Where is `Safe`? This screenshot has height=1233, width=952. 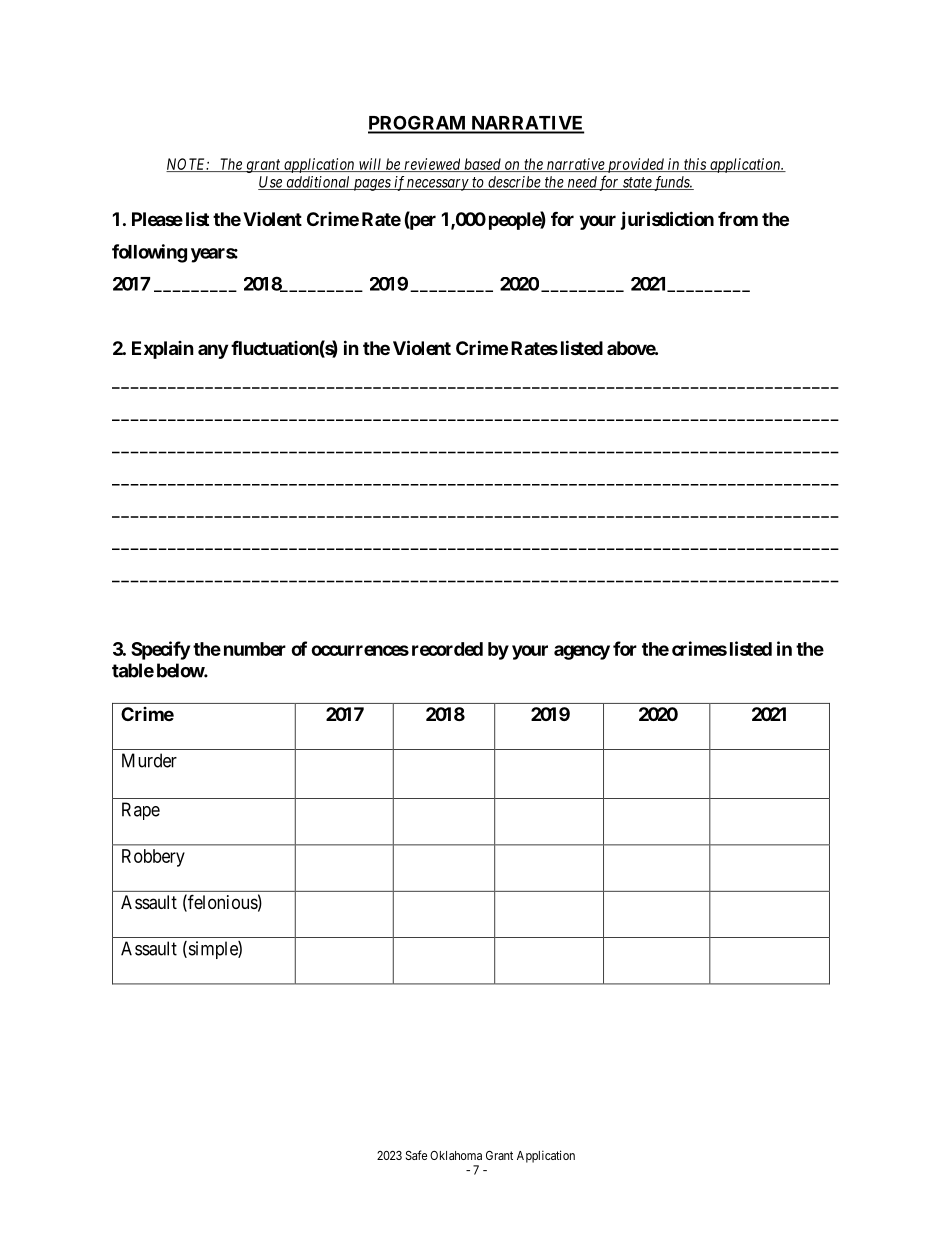 Safe is located at coordinates (416, 1155).
